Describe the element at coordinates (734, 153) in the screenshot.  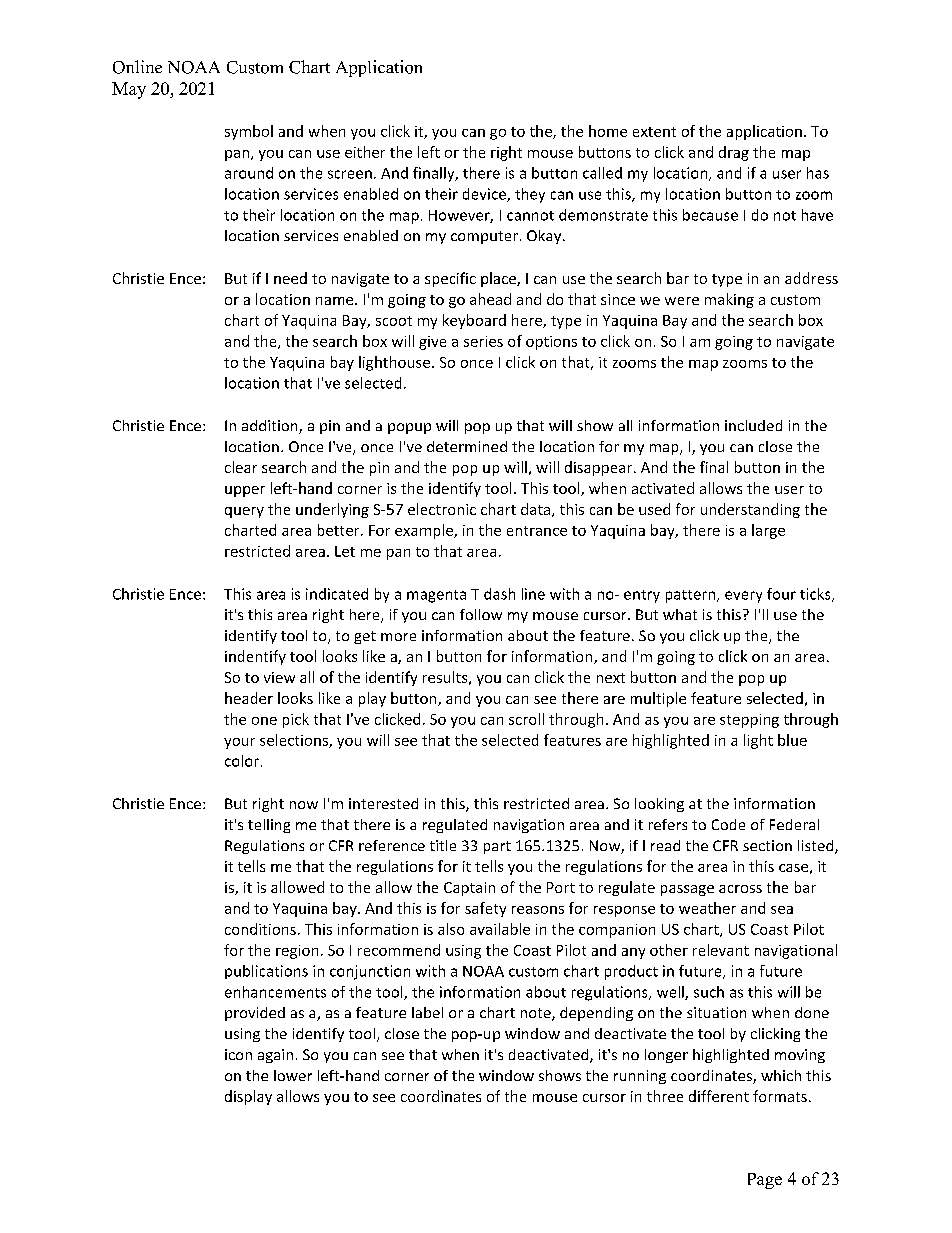
I see `drag` at that location.
